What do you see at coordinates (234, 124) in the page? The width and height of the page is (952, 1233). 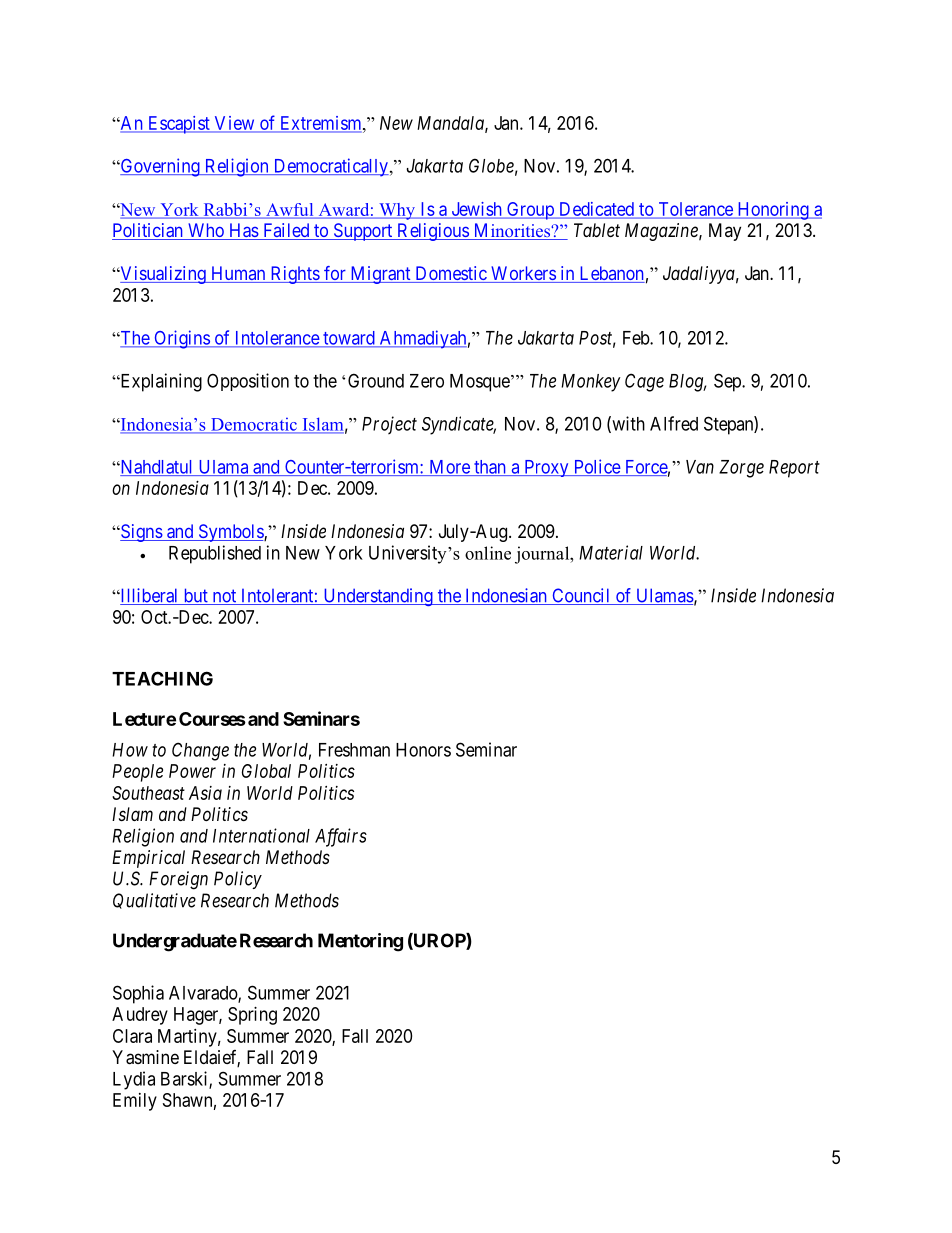 I see `View` at bounding box center [234, 124].
